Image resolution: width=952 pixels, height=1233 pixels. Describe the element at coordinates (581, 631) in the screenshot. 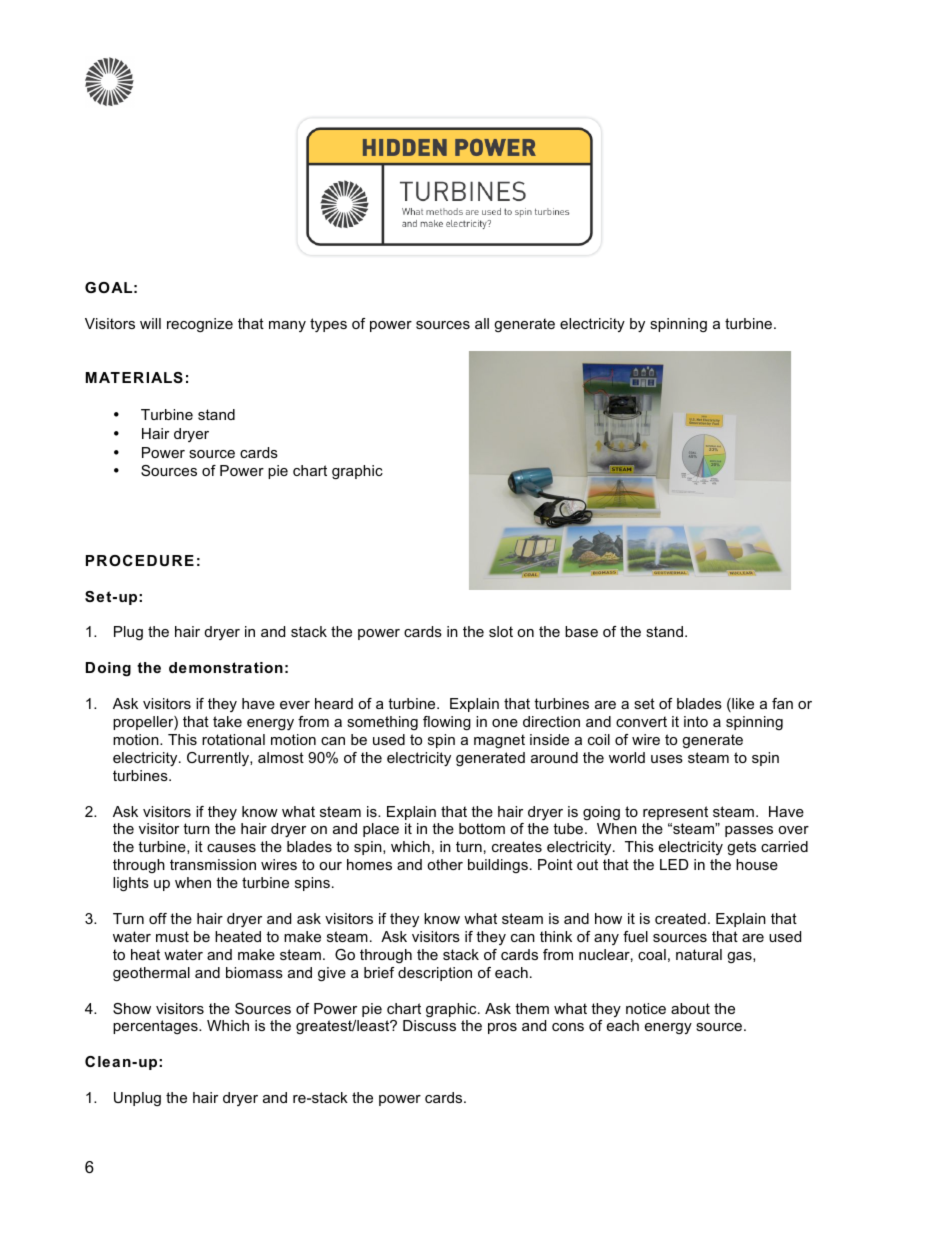

I see `base` at that location.
